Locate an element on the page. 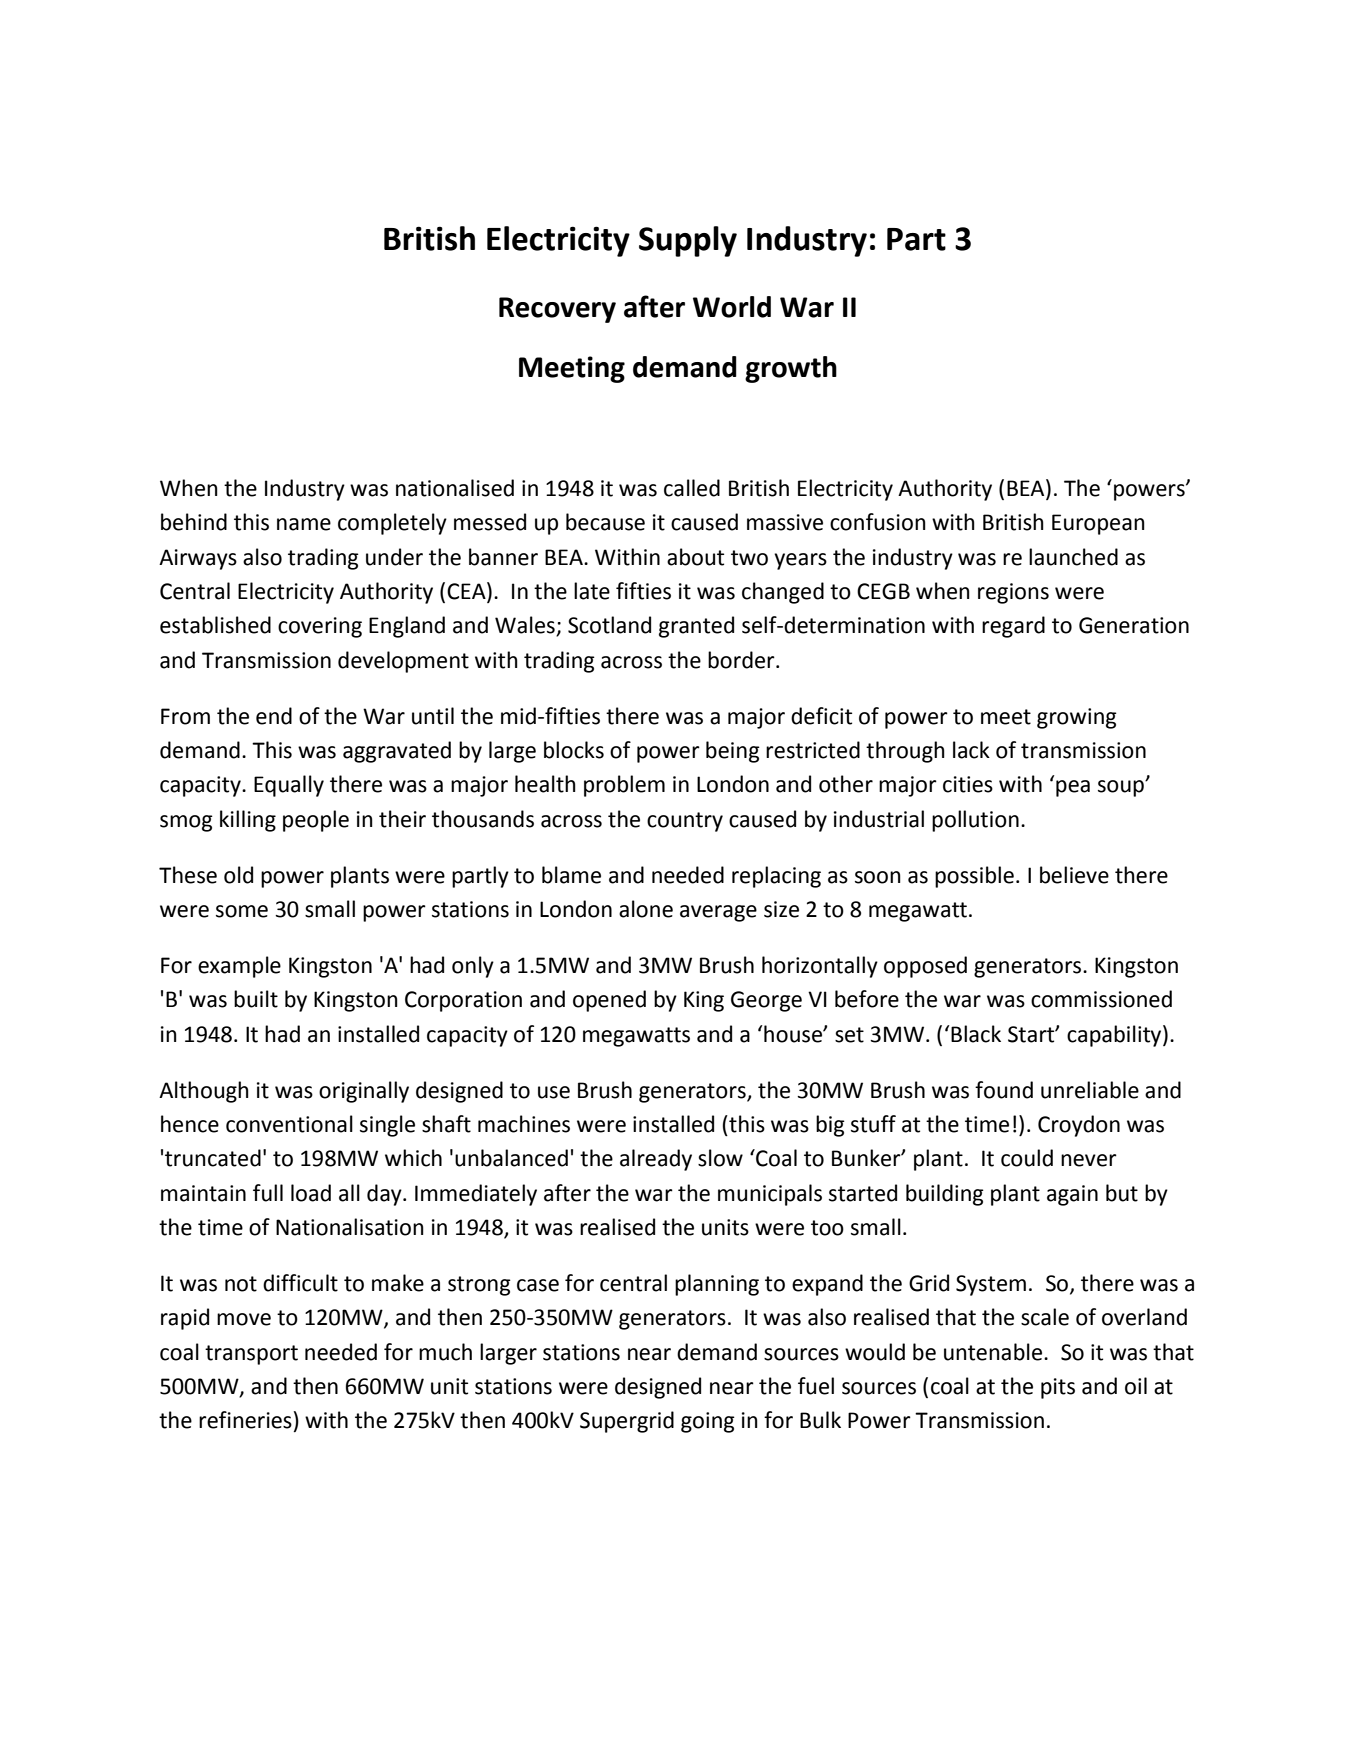  people is located at coordinates (316, 821).
